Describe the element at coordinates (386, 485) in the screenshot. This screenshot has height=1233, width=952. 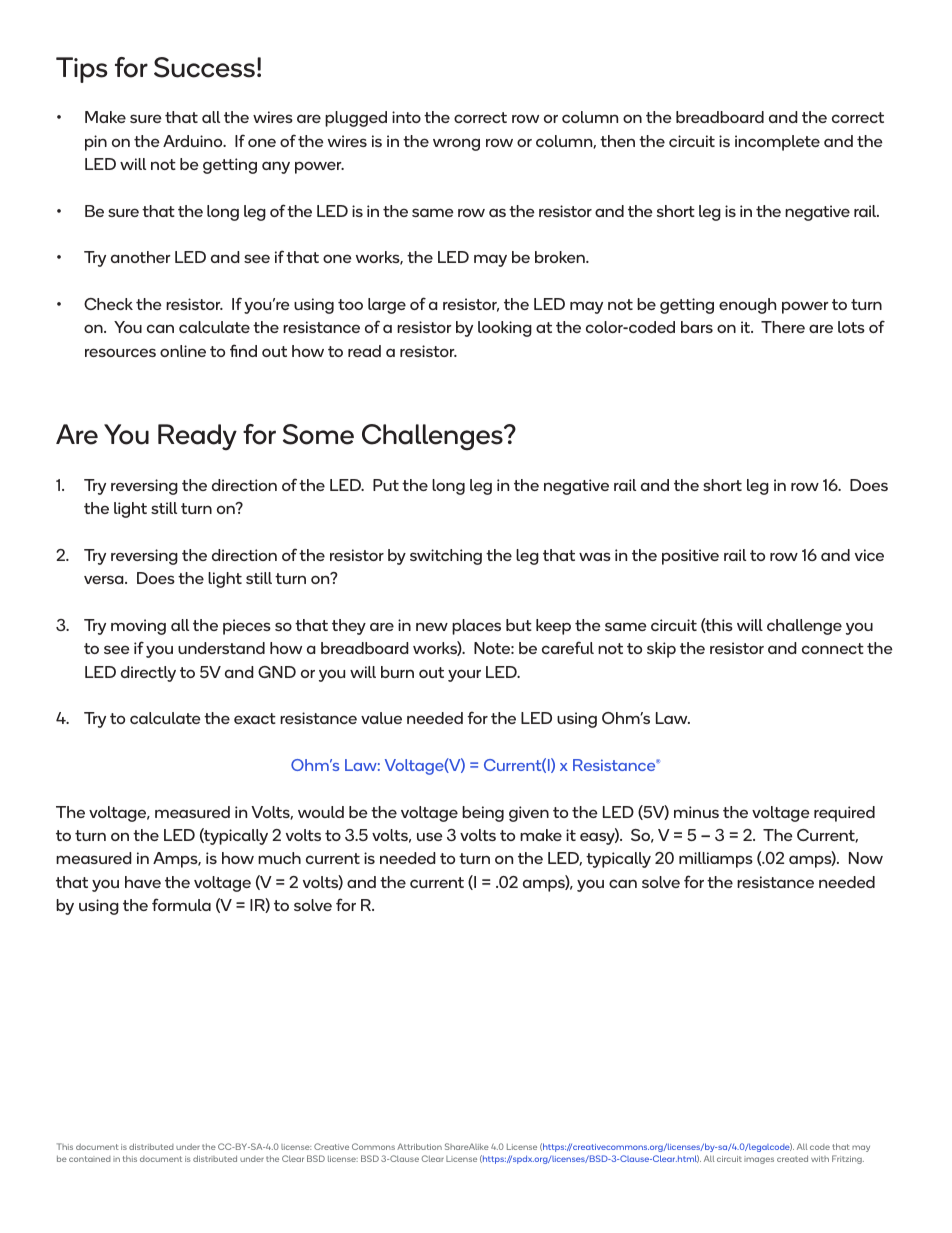
I see `Put` at that location.
